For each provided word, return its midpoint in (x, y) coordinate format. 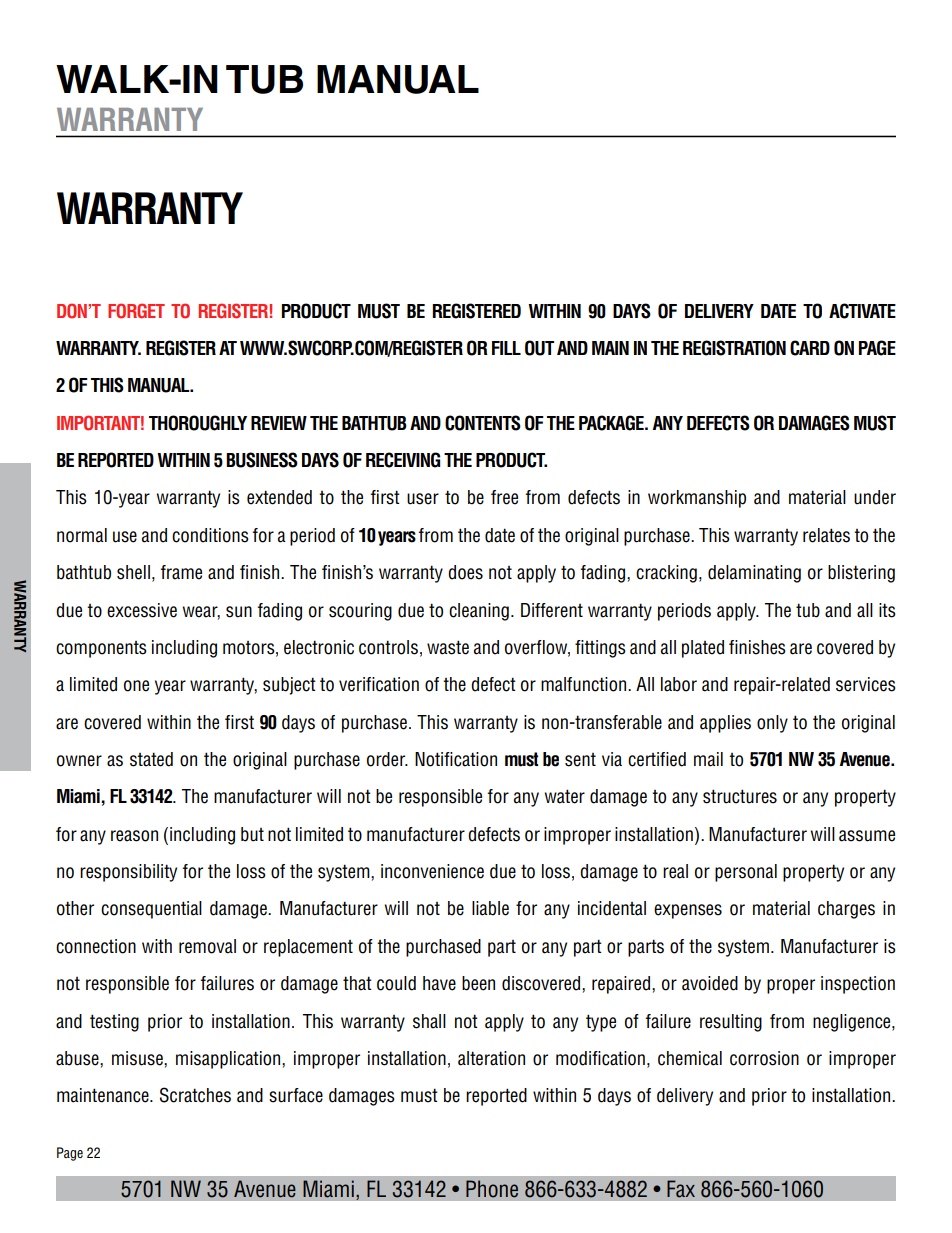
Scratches (195, 1095)
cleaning (479, 612)
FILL (506, 348)
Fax (681, 1189)
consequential (151, 910)
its (887, 610)
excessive (142, 610)
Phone (492, 1189)
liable (490, 908)
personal (746, 873)
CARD (810, 348)
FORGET (136, 311)
